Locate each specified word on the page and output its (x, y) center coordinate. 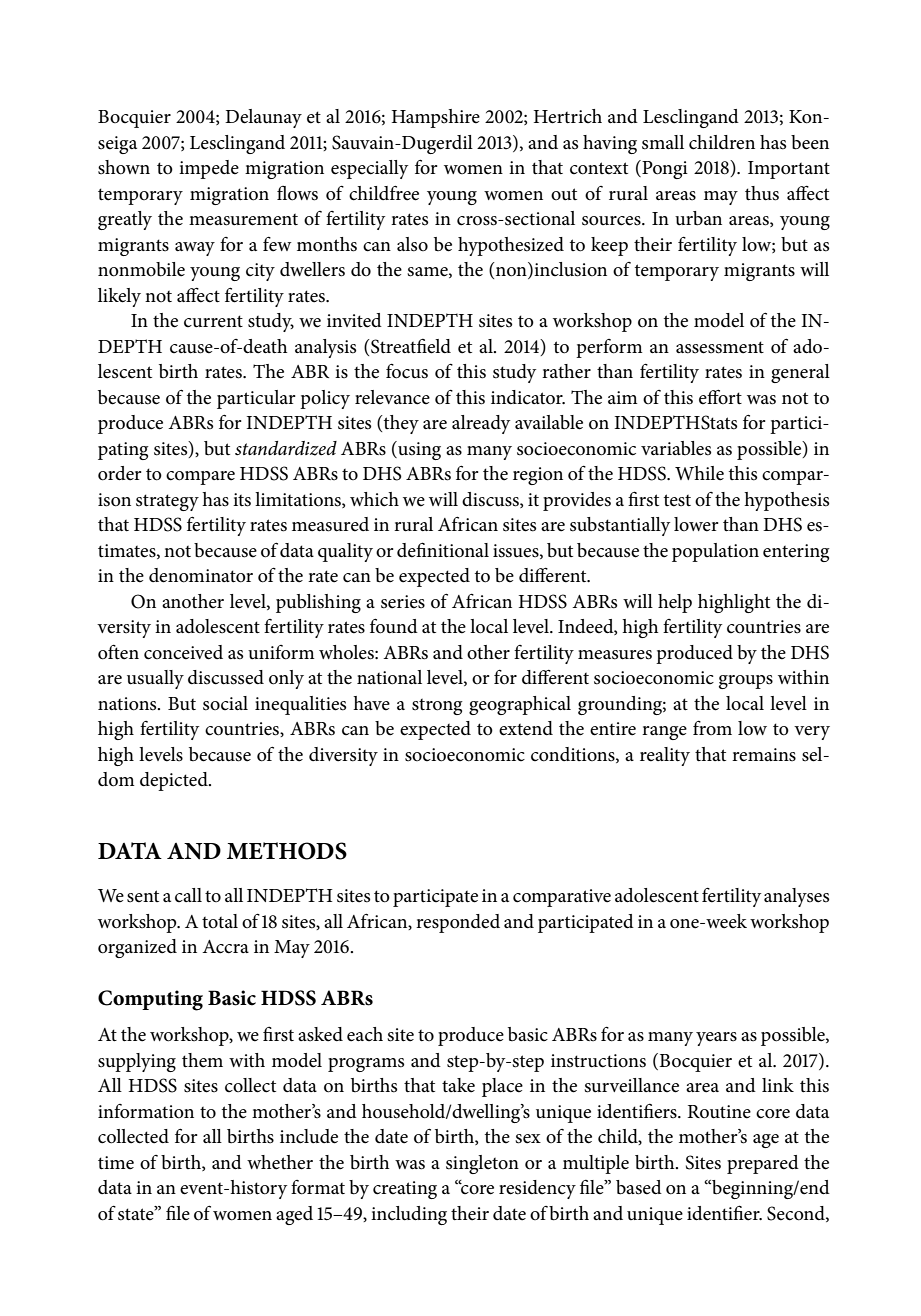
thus (762, 193)
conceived (183, 652)
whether (280, 1162)
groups (746, 682)
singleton (482, 1164)
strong (437, 707)
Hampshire (436, 118)
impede (209, 169)
